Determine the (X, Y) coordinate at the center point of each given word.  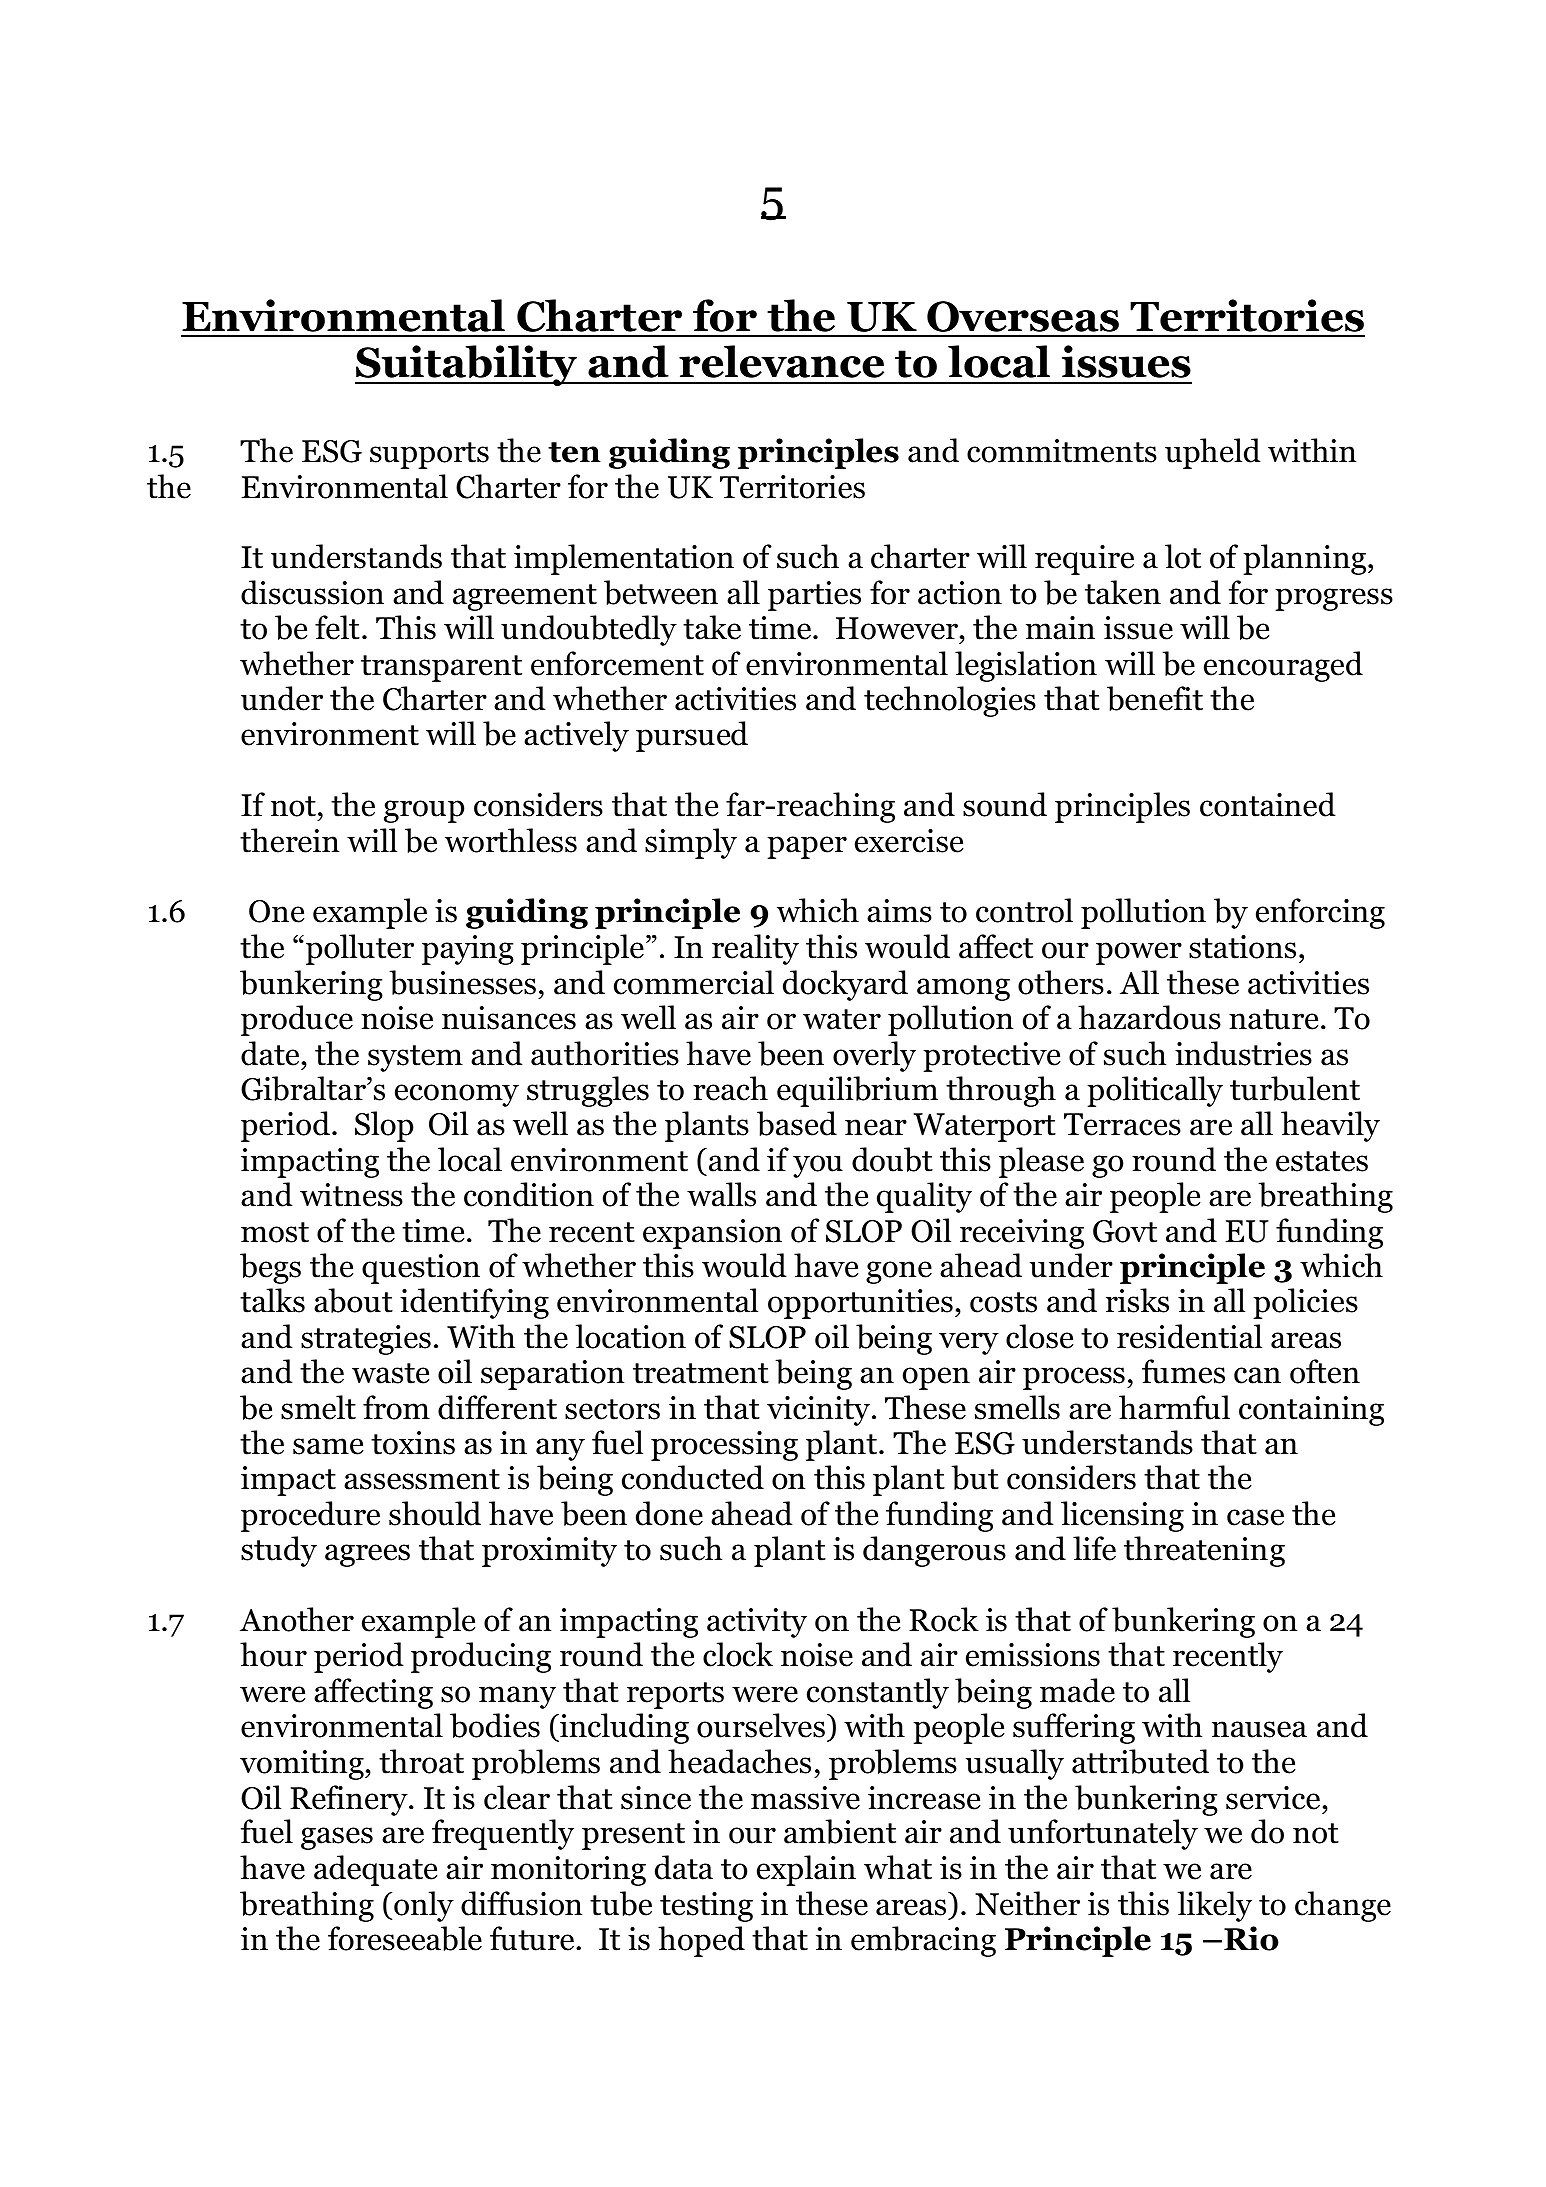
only (424, 1906)
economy (457, 1095)
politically (1155, 1091)
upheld (1213, 453)
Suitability (467, 365)
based (797, 1123)
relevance (781, 361)
